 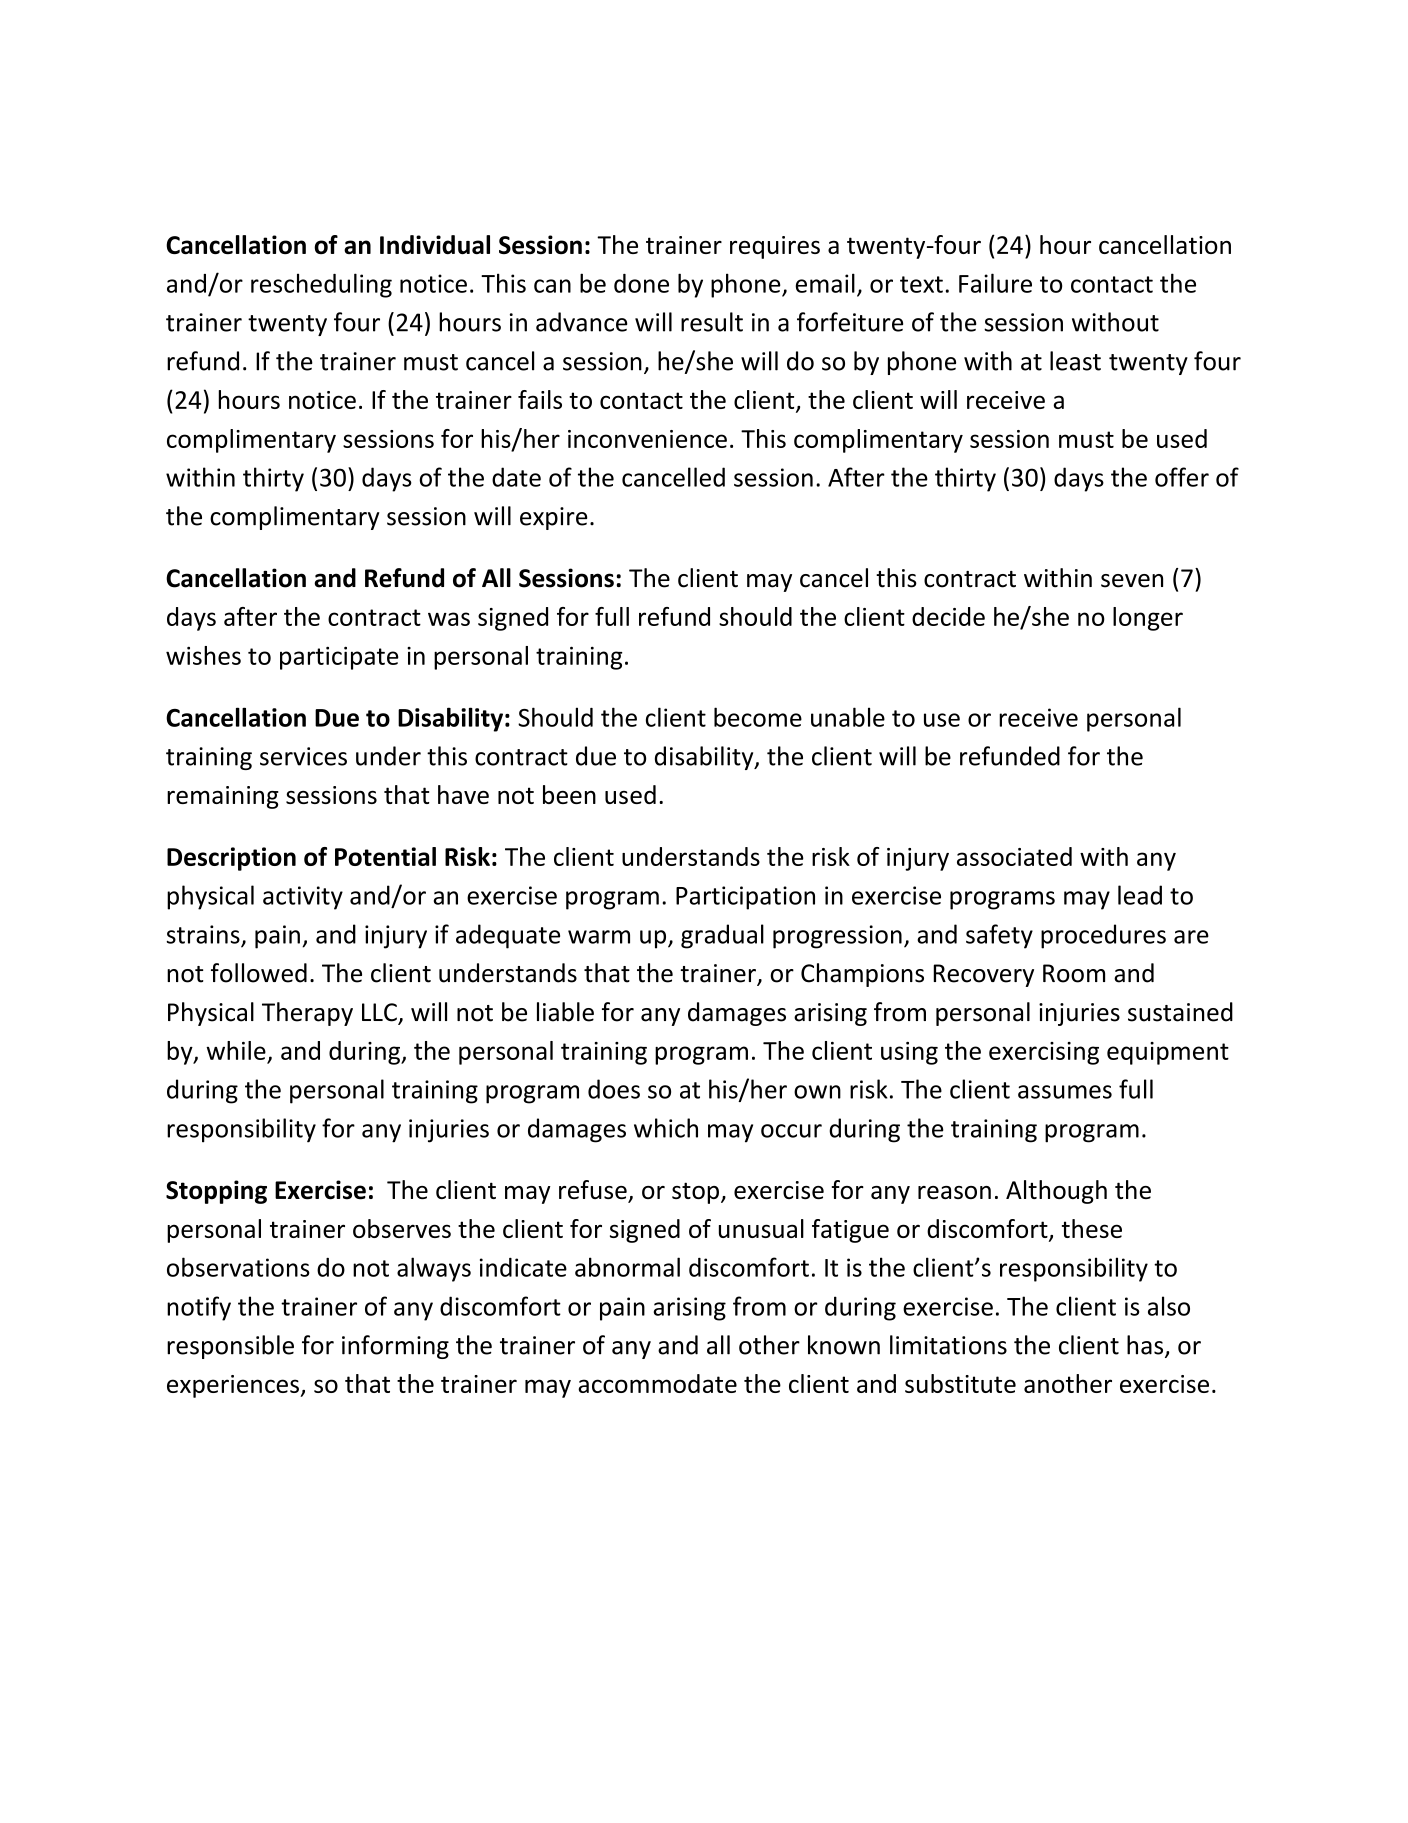 What do you see at coordinates (554, 518) in the image?
I see `expire` at bounding box center [554, 518].
